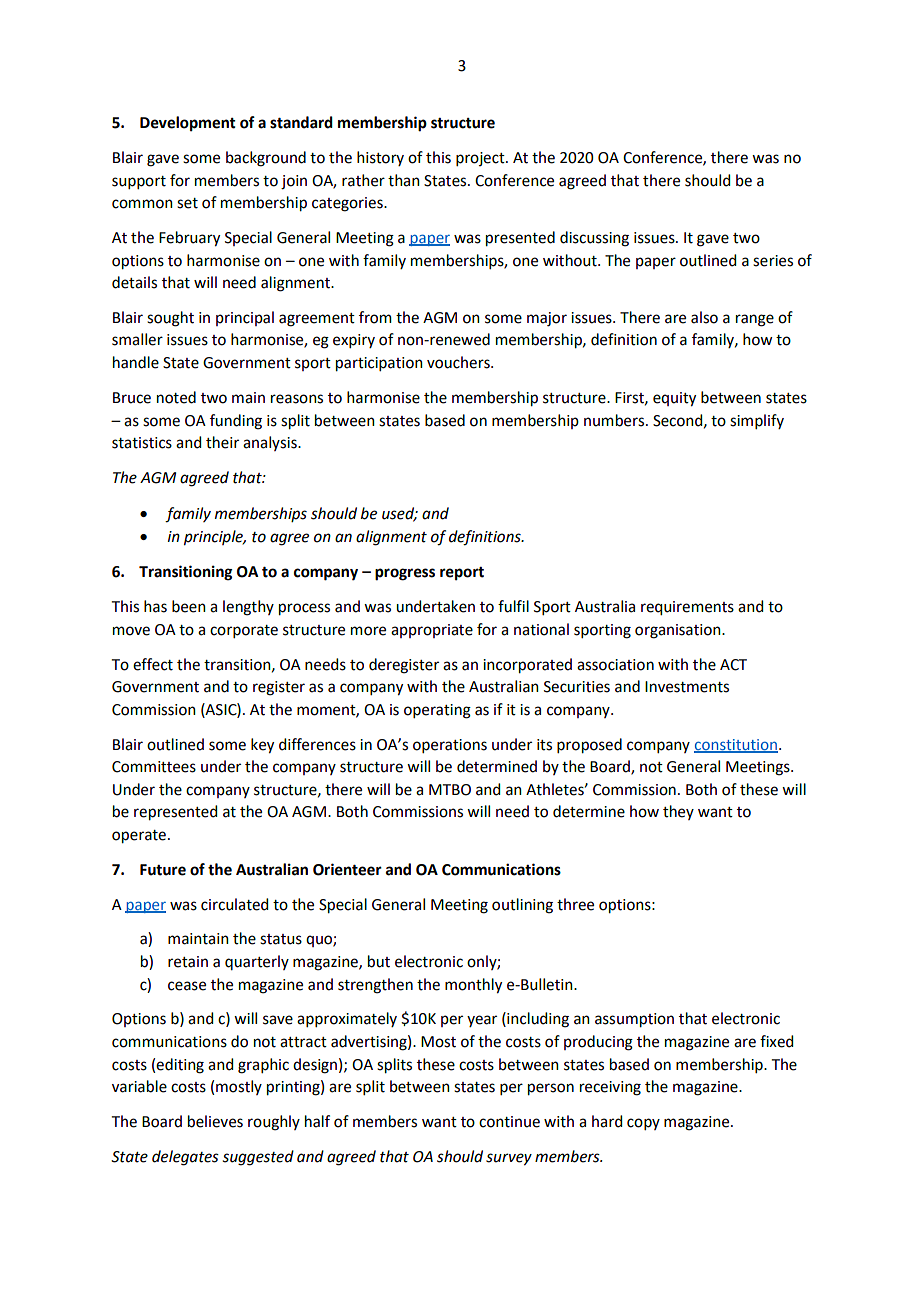 Image resolution: width=924 pixels, height=1308 pixels. I want to click on they, so click(678, 812).
